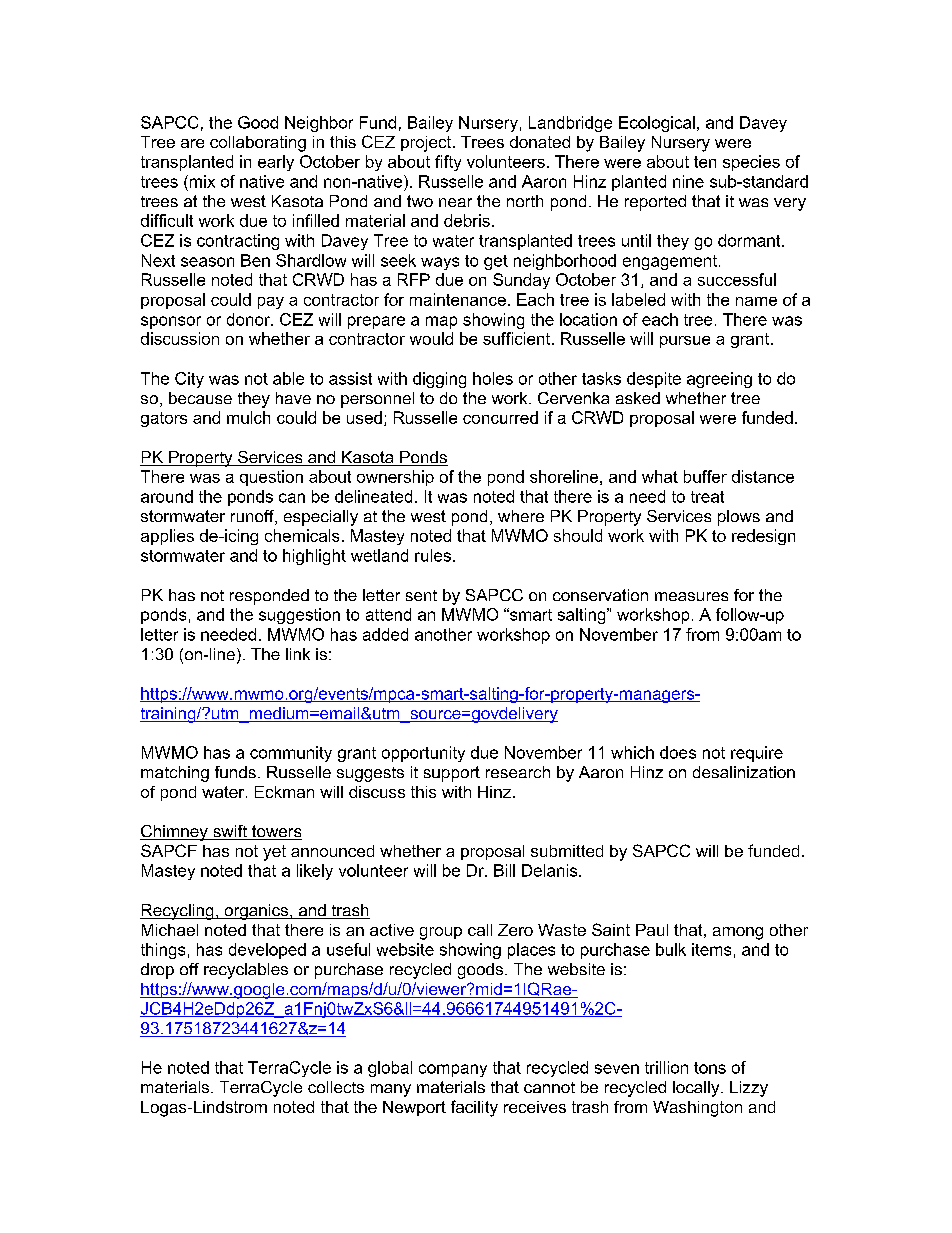 The width and height of the document is (952, 1233). Describe the element at coordinates (230, 832) in the document. I see `swift` at that location.
